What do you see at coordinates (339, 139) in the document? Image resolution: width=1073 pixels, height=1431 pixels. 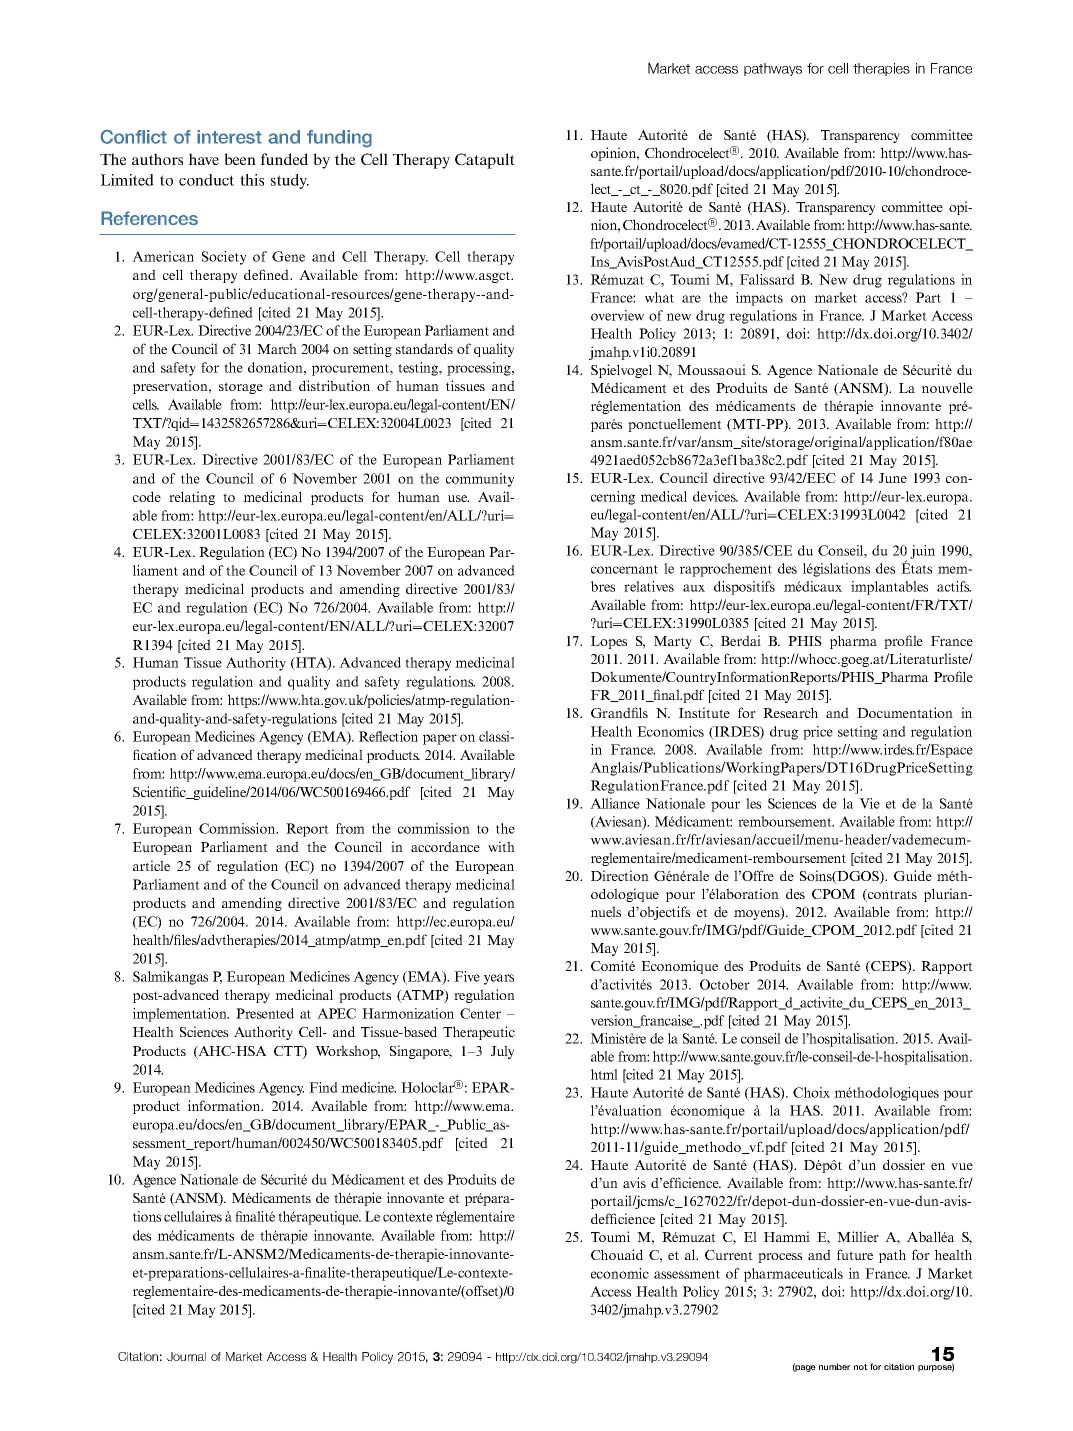 I see `funding` at bounding box center [339, 139].
